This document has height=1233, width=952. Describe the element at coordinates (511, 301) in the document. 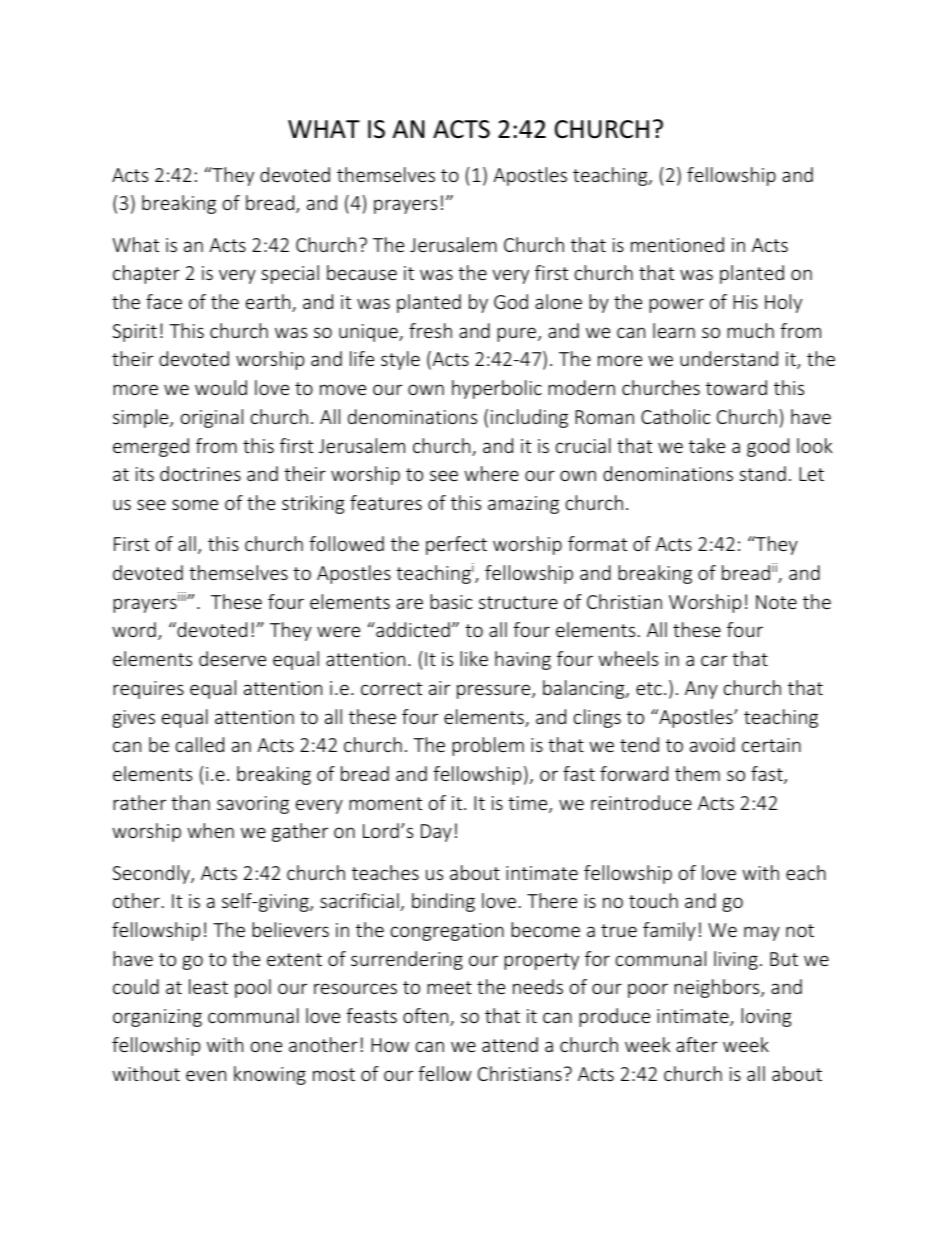

I see `God` at that location.
